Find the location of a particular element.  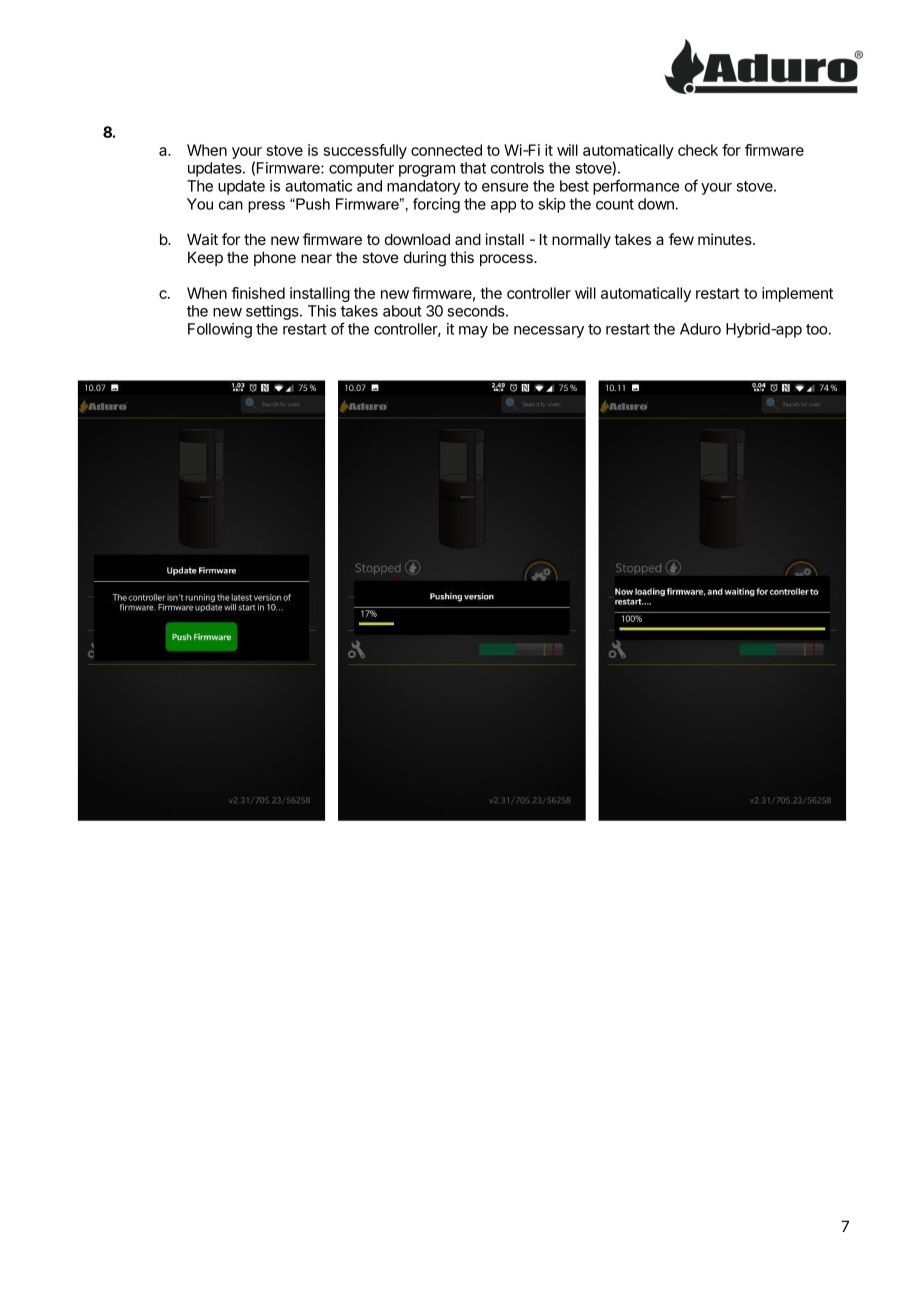

Following is located at coordinates (220, 330).
